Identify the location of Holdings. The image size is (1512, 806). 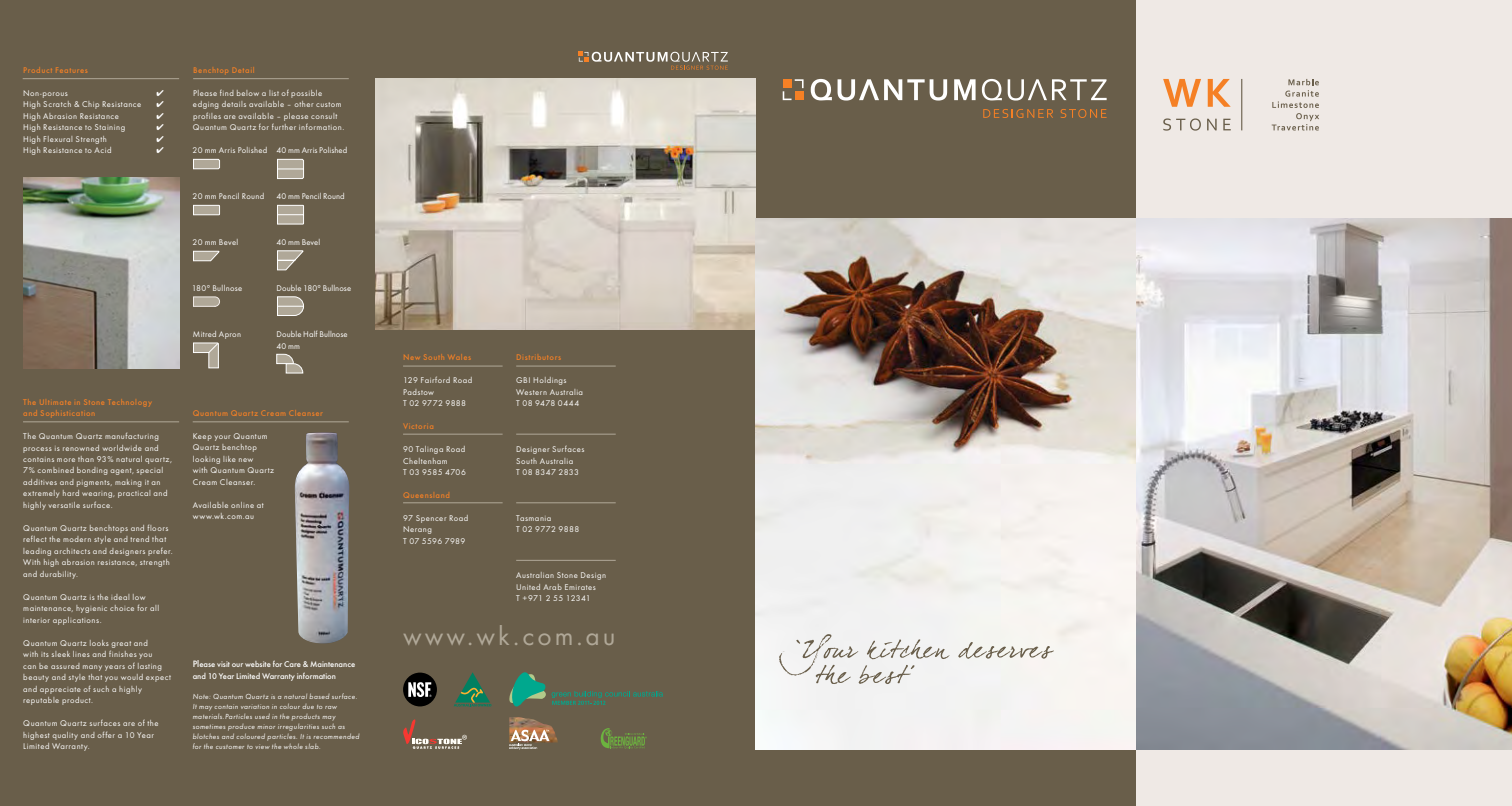
(549, 381).
